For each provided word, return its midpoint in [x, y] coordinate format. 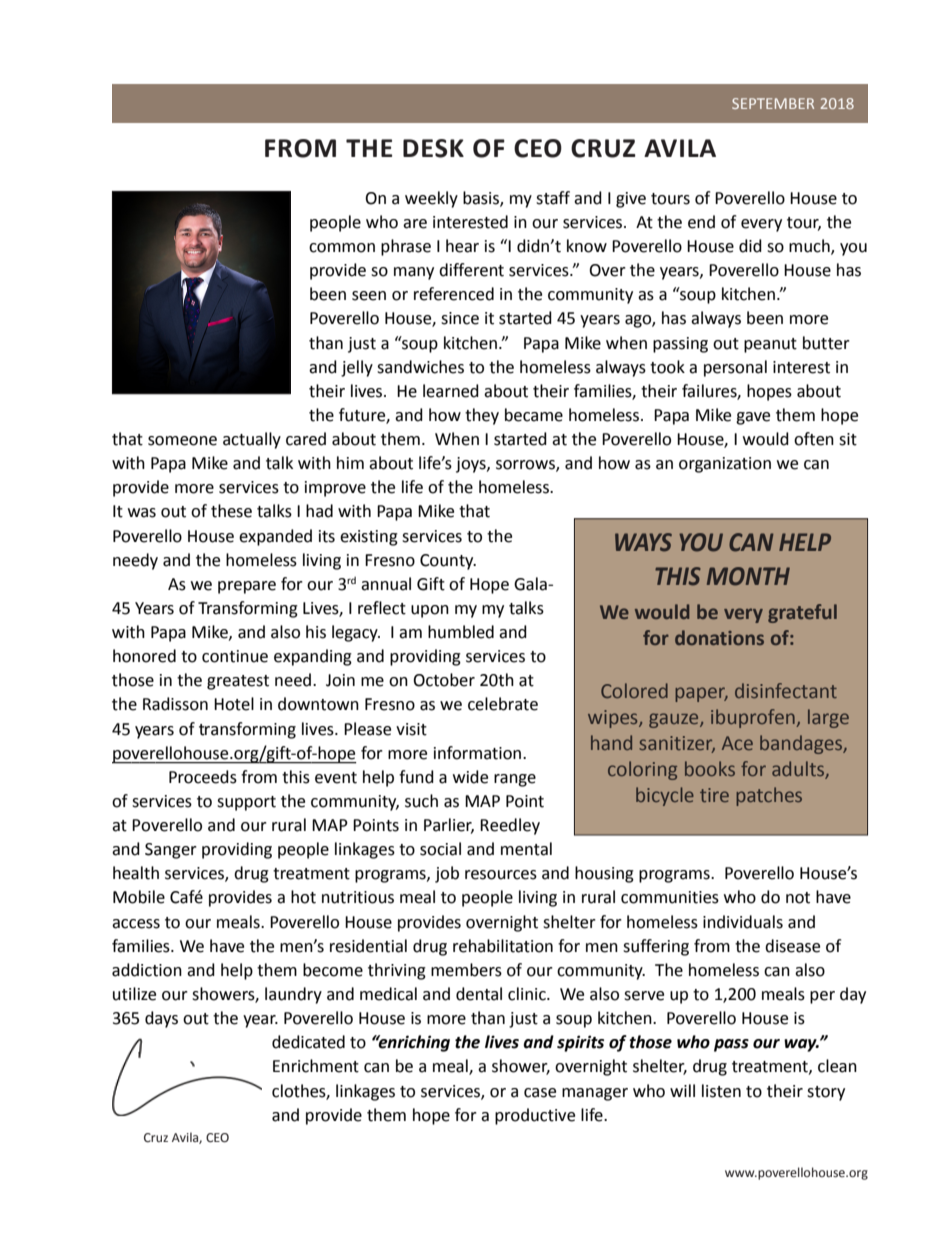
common [342, 248]
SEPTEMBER [773, 103]
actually [252, 440]
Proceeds [203, 777]
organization [725, 465]
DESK [433, 148]
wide [470, 777]
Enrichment [316, 1066]
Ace [737, 743]
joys [472, 465]
